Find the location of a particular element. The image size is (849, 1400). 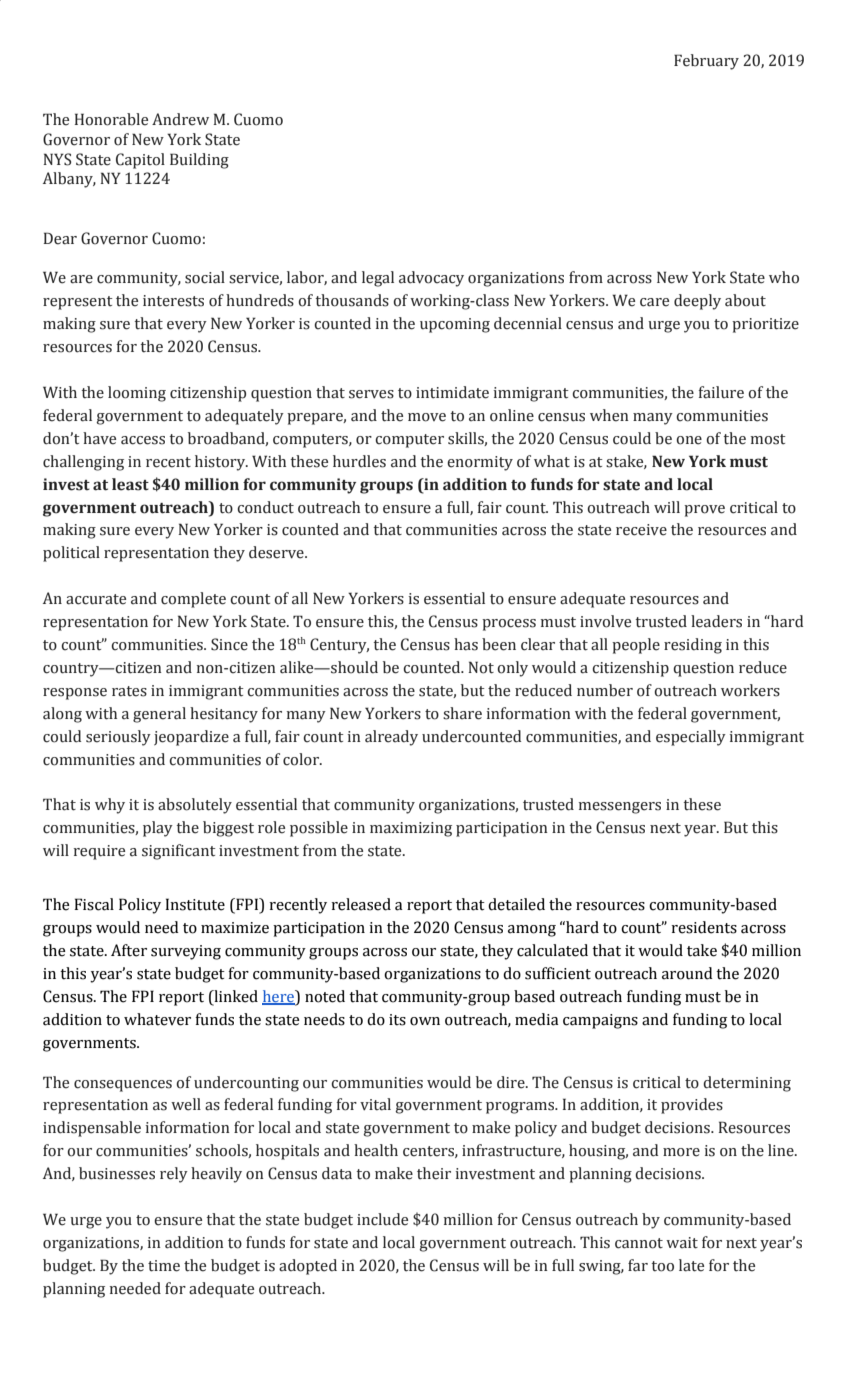

include is located at coordinates (382, 1219).
